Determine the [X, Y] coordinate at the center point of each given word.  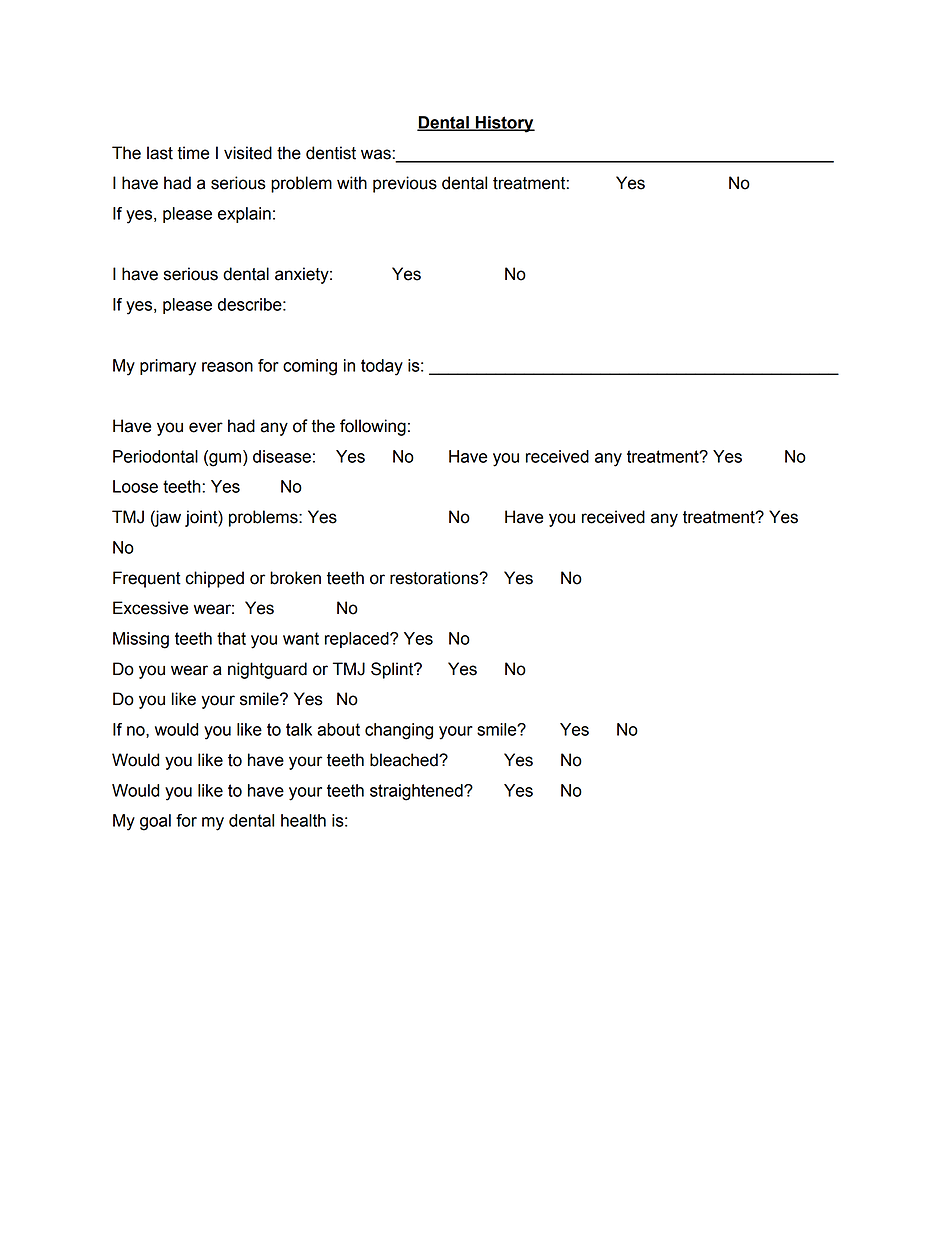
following [373, 427]
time [193, 153]
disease [282, 456]
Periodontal [155, 456]
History [504, 124]
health [303, 820]
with [352, 183]
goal [155, 822]
